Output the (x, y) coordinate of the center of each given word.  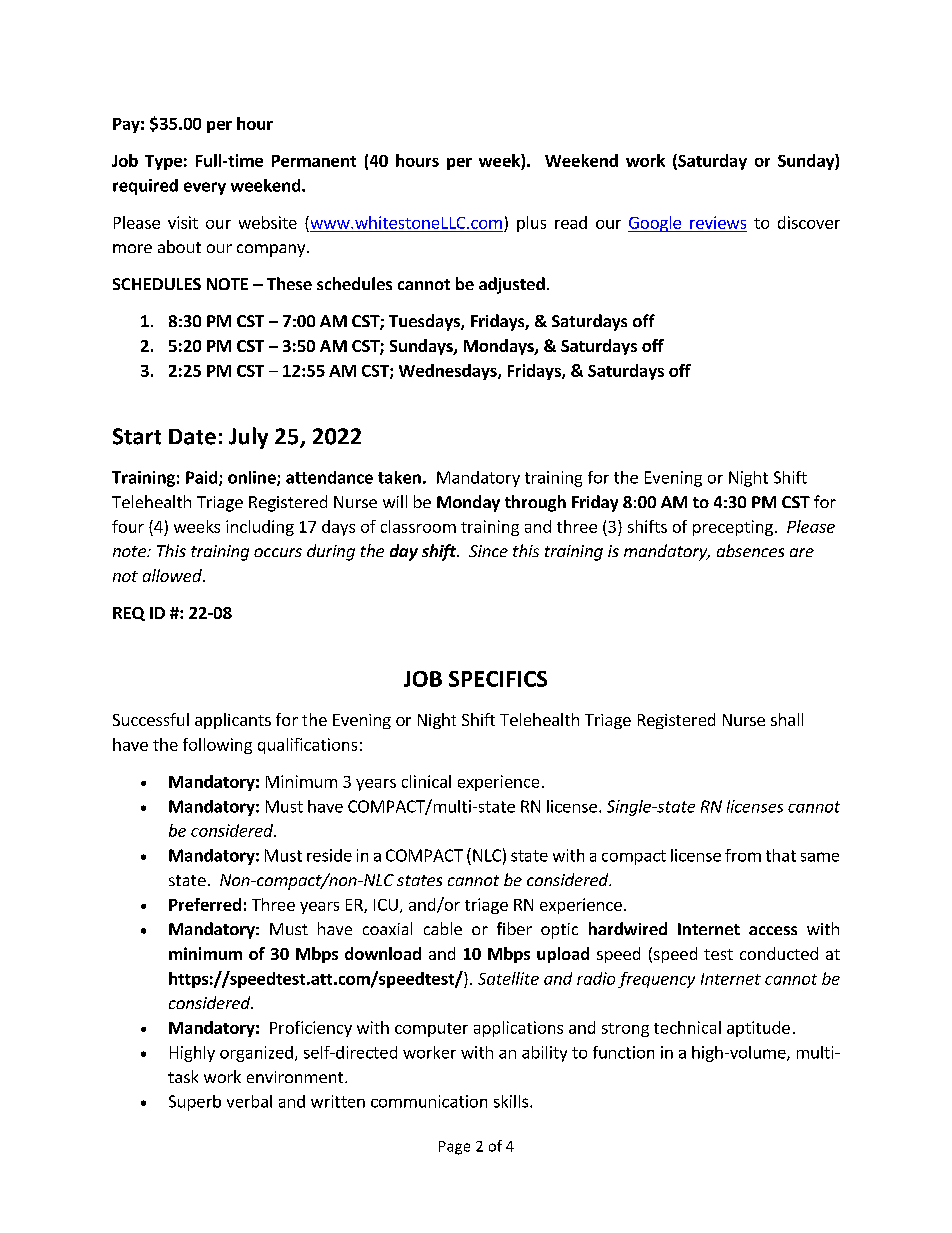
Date (192, 437)
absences (750, 550)
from (743, 855)
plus (531, 224)
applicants (233, 721)
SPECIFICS (498, 679)
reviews (718, 222)
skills (511, 1101)
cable (443, 928)
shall (787, 719)
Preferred (205, 904)
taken (399, 477)
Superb (195, 1103)
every (205, 188)
